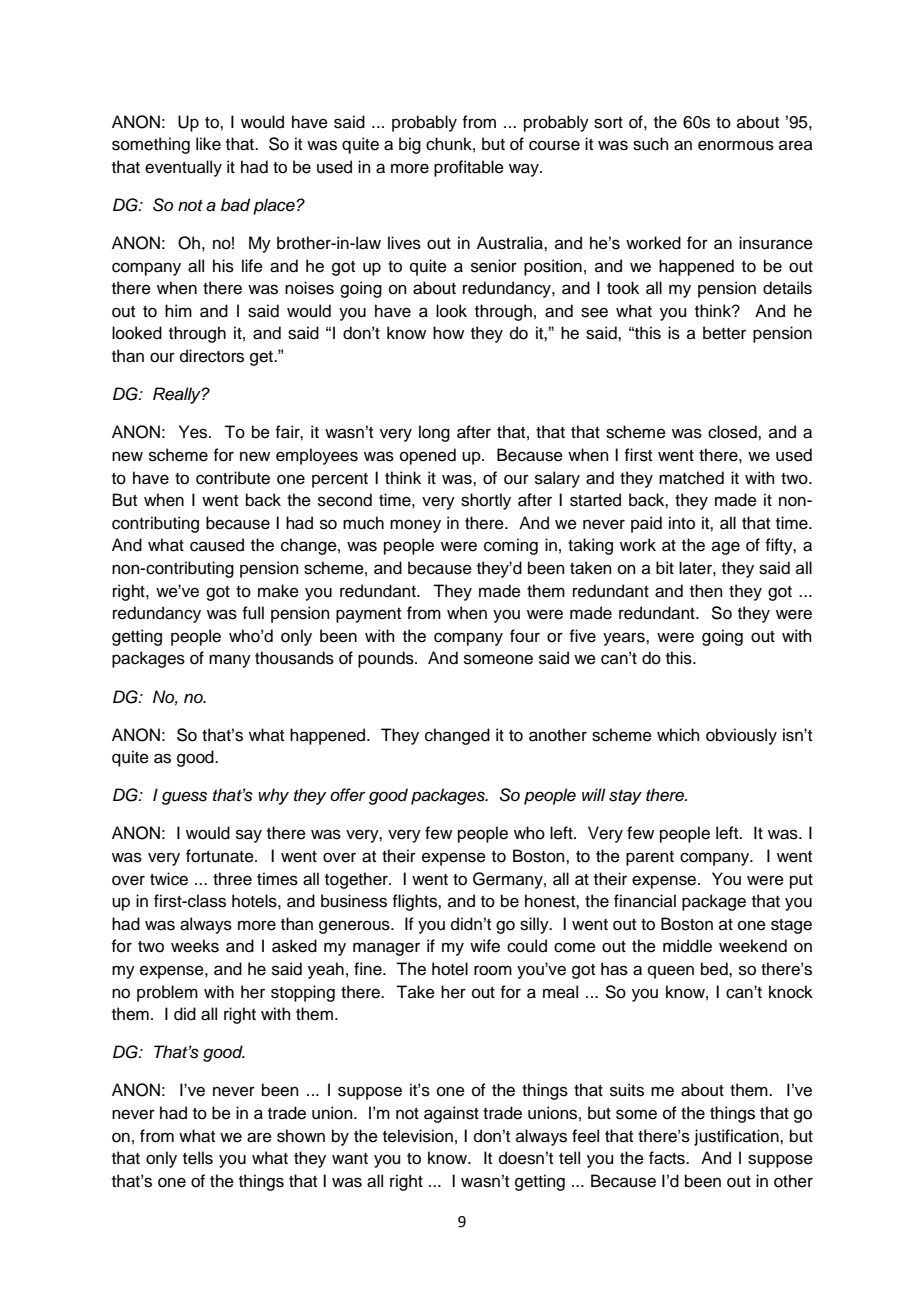 The image size is (924, 1308). Describe the element at coordinates (212, 356) in the screenshot. I see `directors` at that location.
